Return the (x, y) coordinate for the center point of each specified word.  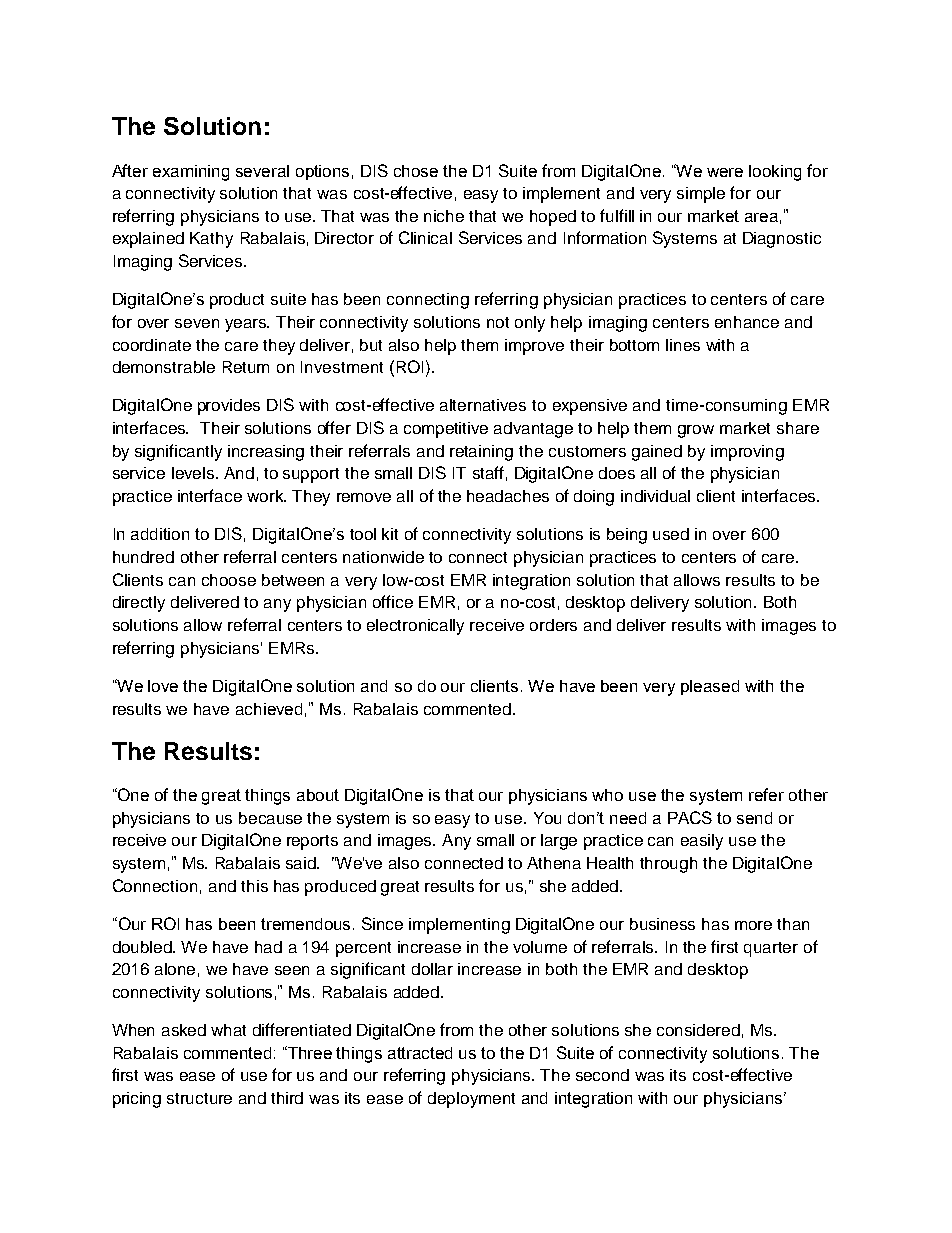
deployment (471, 1100)
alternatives (483, 405)
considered (698, 1030)
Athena (554, 863)
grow (696, 431)
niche (444, 216)
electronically (415, 627)
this (254, 886)
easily (702, 842)
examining (191, 173)
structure (199, 1098)
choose (229, 580)
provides (229, 407)
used (671, 534)
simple (701, 195)
